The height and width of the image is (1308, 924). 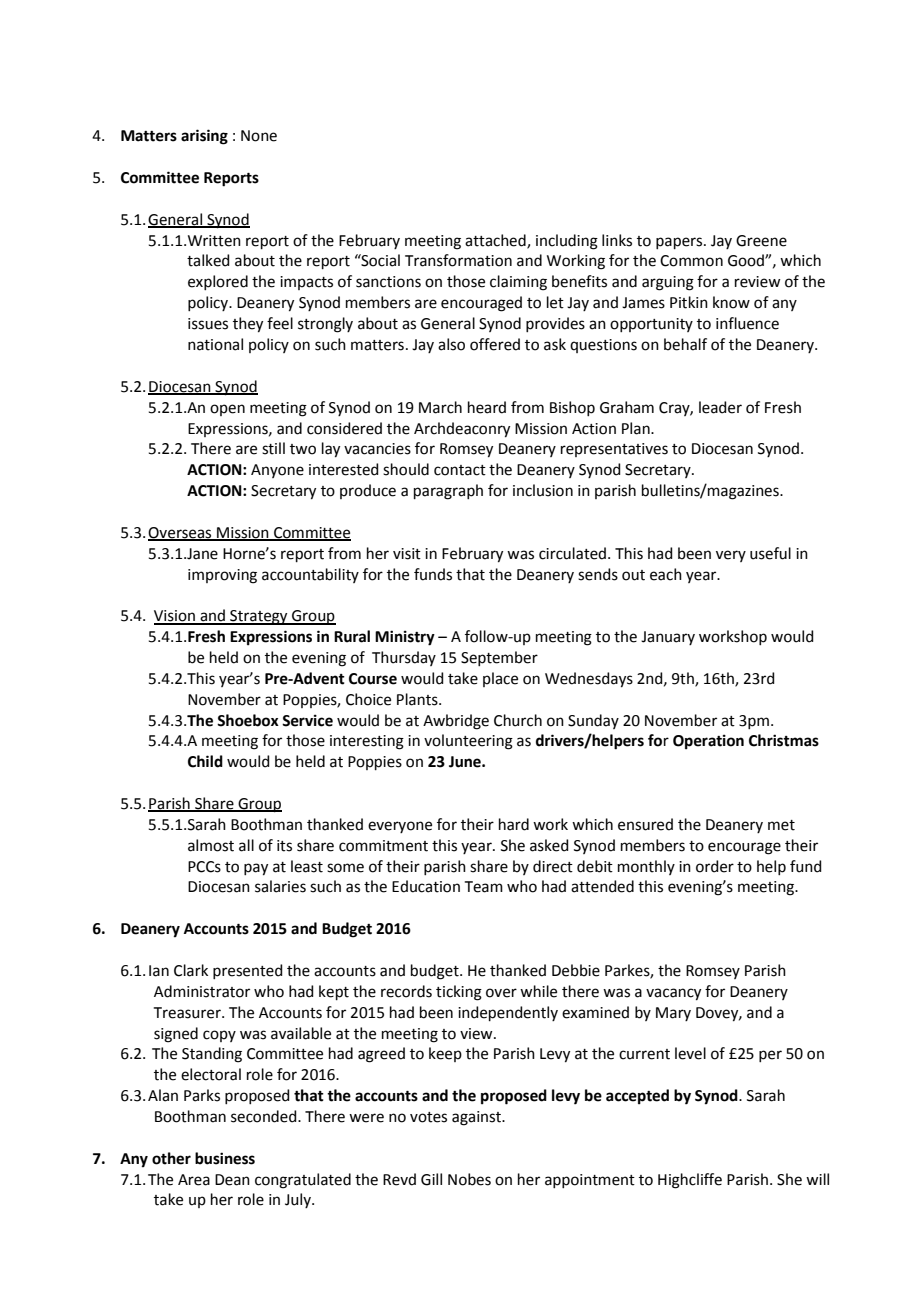 What do you see at coordinates (514, 824) in the image?
I see `hard` at bounding box center [514, 824].
